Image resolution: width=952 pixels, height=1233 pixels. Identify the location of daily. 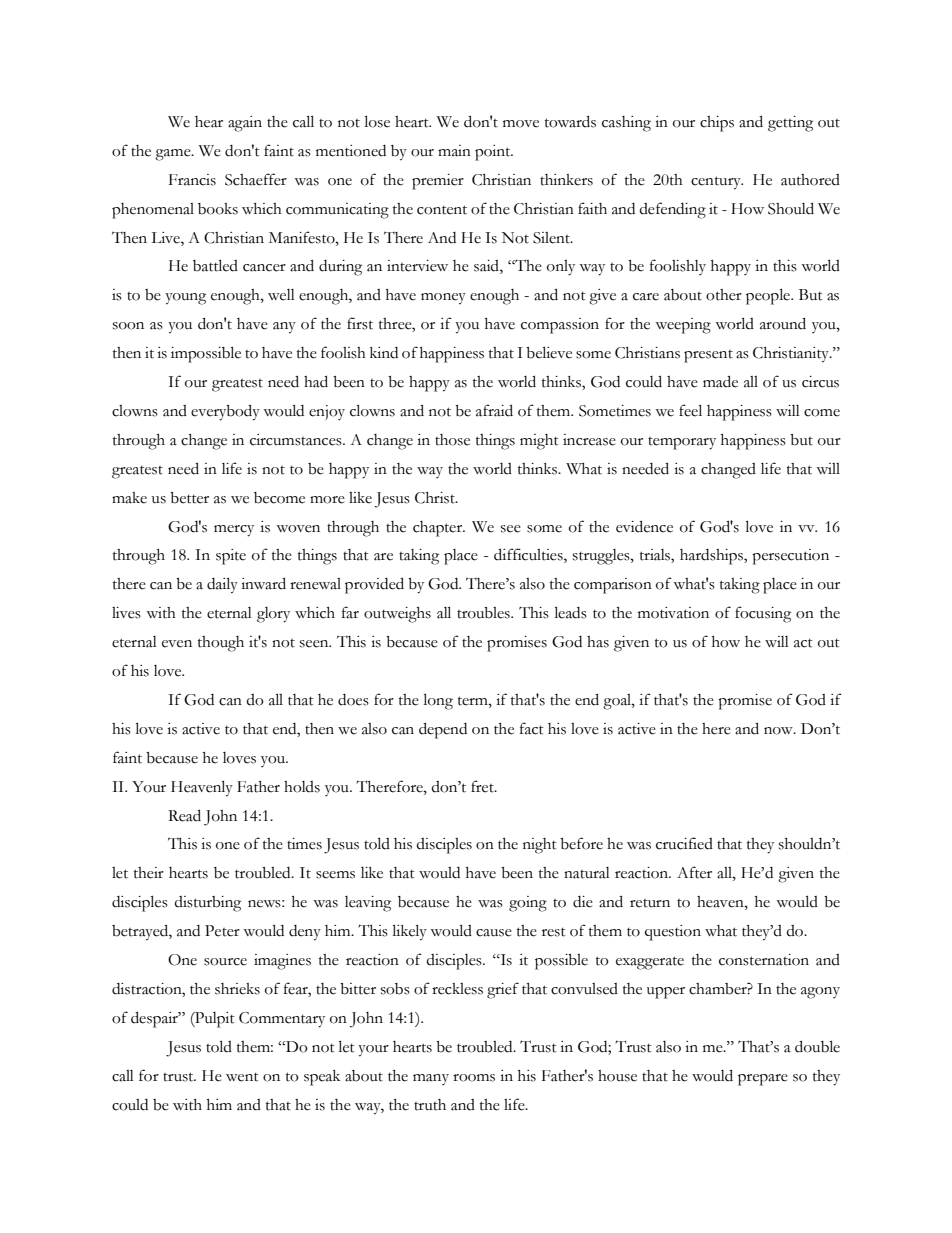
(222, 585).
